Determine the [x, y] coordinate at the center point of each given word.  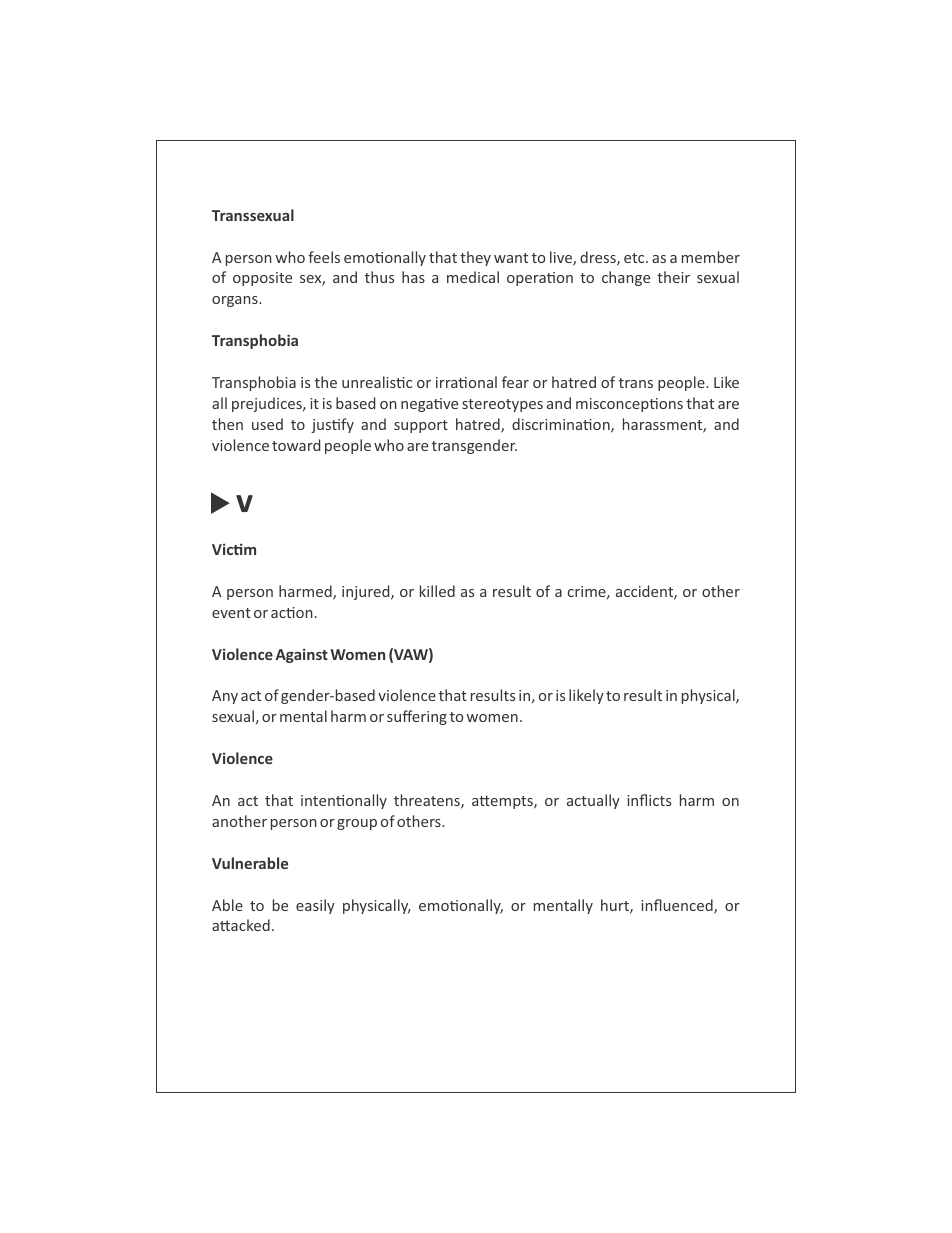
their [673, 277]
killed [437, 591]
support [421, 426]
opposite [262, 279]
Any [225, 697]
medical [473, 277]
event [231, 613]
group [357, 824]
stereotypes [502, 405]
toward [296, 445]
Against [302, 655]
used [267, 424]
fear [515, 382]
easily [315, 906]
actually [593, 801]
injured [367, 592]
